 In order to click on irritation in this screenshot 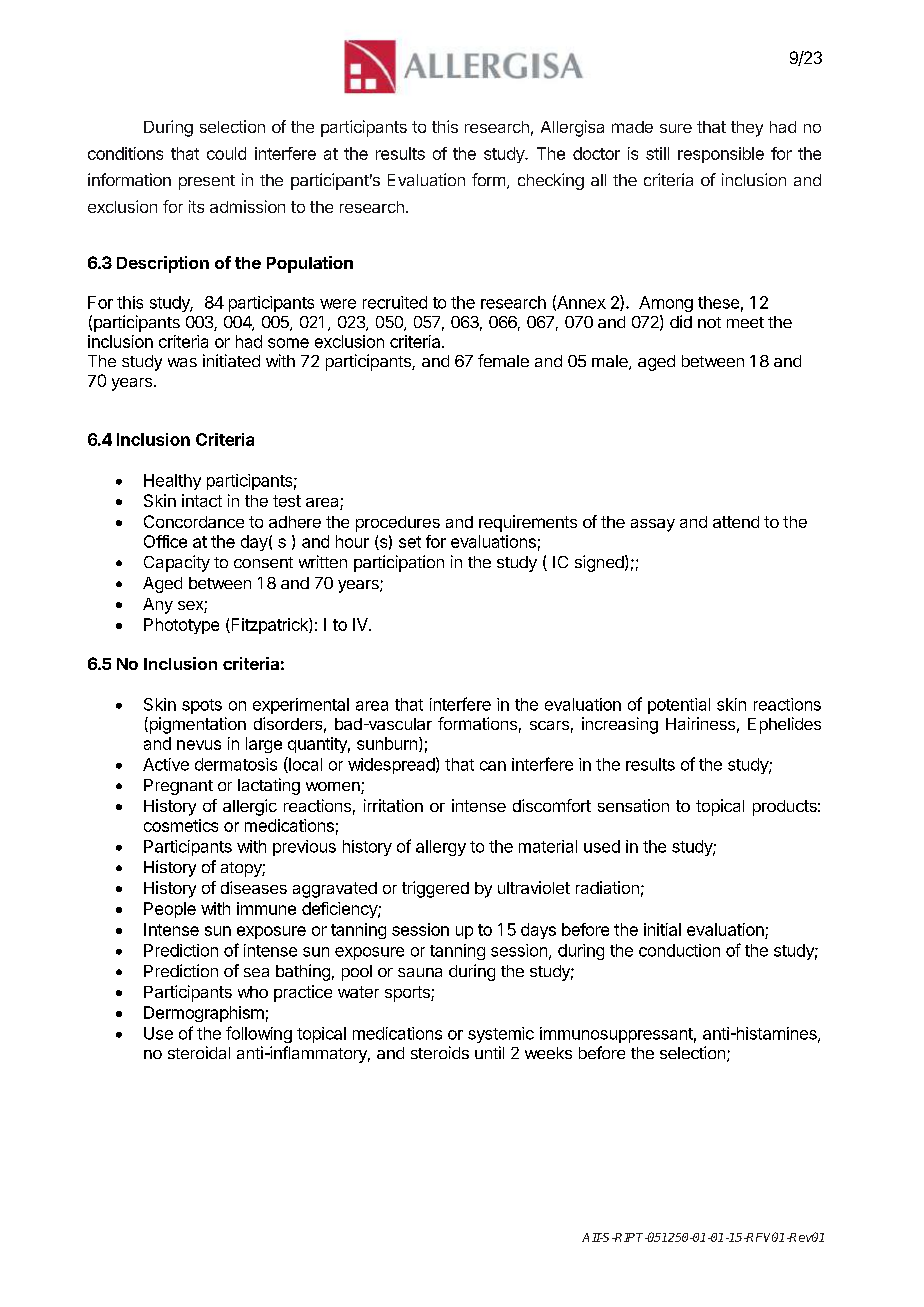, I will do `click(393, 805)`.
